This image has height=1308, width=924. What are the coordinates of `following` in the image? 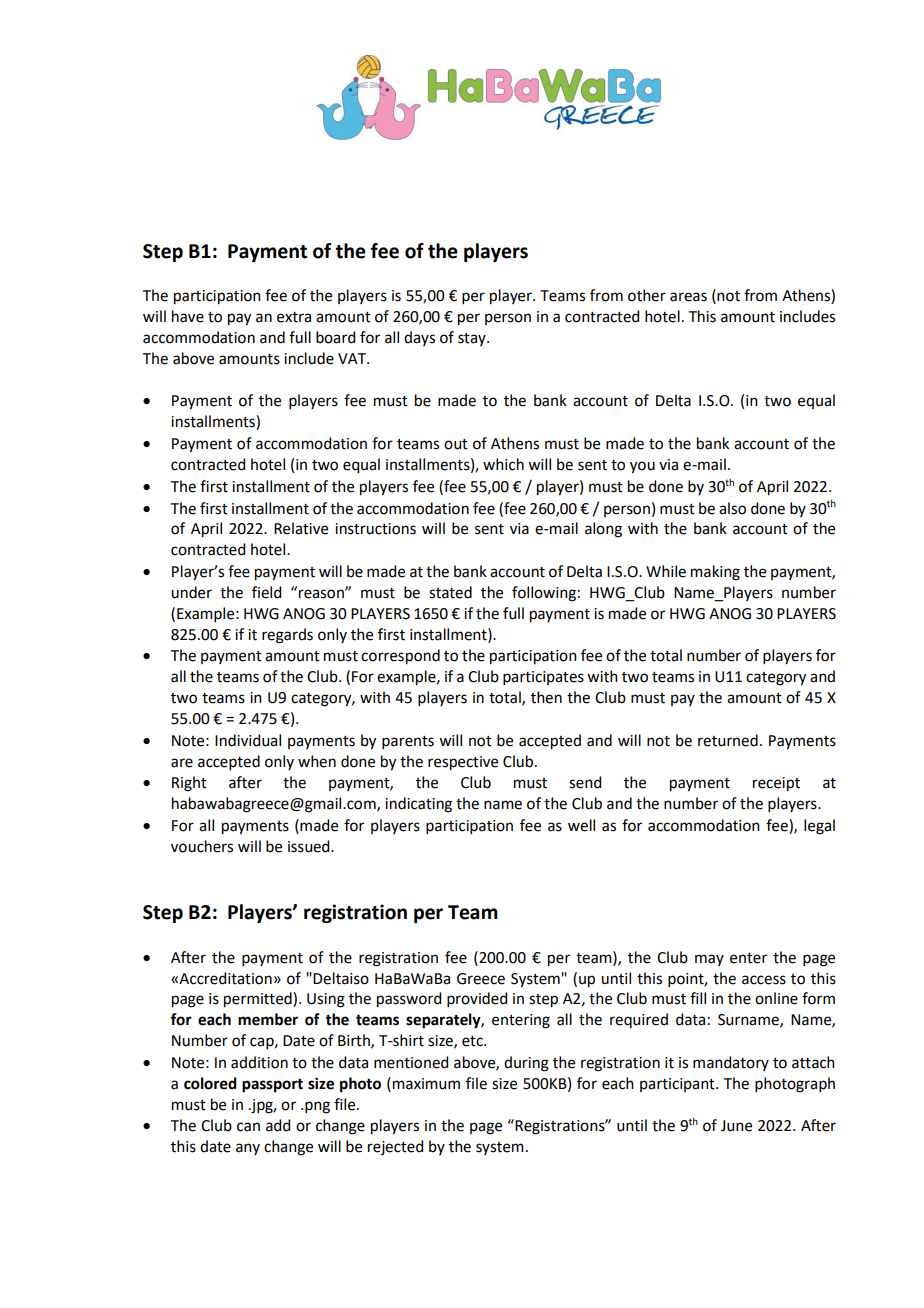 It's located at (544, 594).
